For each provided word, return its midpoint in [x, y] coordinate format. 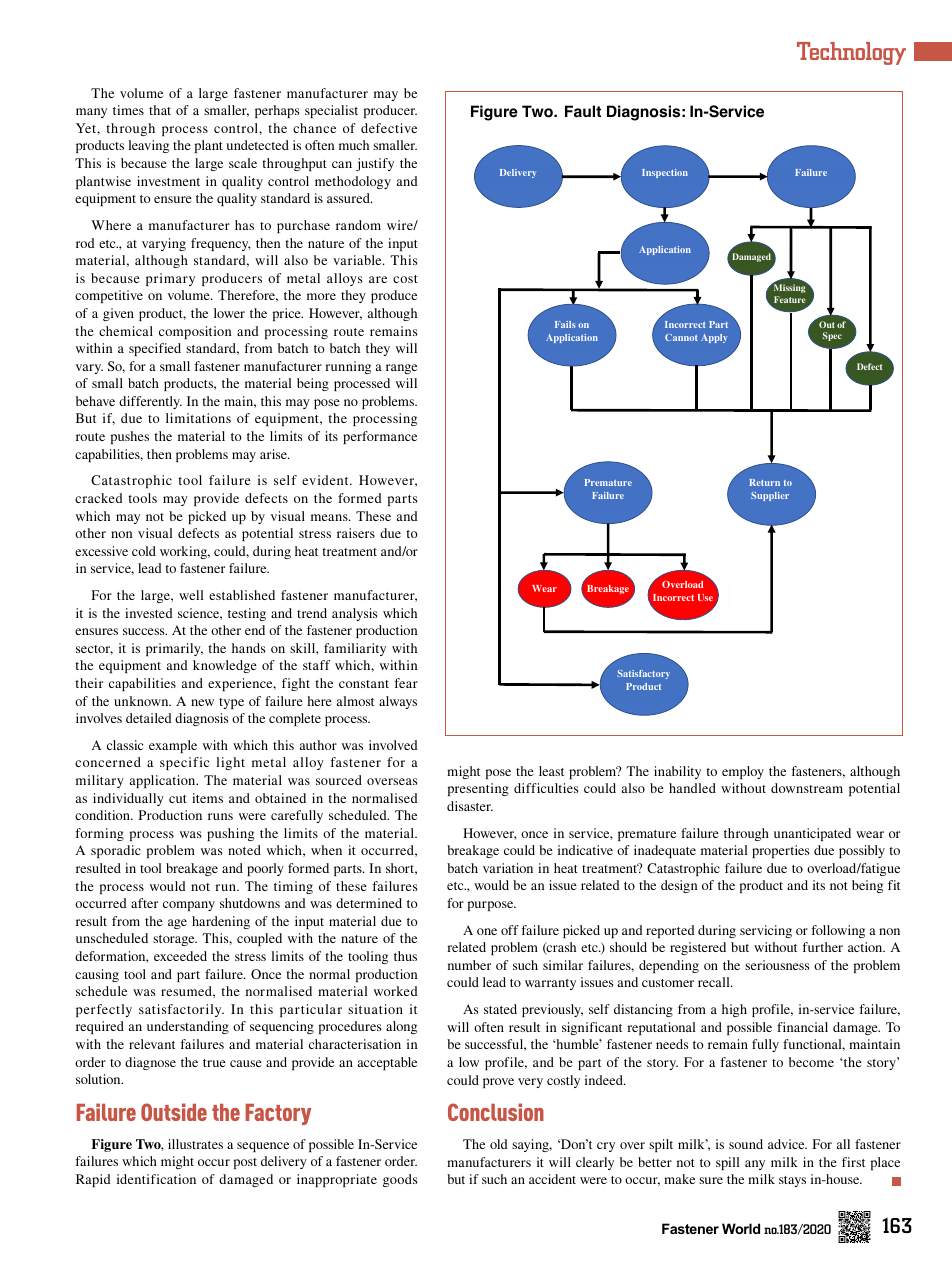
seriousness [777, 965]
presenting [478, 789]
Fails [565, 324]
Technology [851, 53]
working [185, 552]
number [469, 965]
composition [195, 332]
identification [156, 1179]
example [173, 746]
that [160, 110]
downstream [807, 788]
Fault [583, 111]
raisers [356, 533]
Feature [790, 299]
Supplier [770, 496]
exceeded [180, 956]
